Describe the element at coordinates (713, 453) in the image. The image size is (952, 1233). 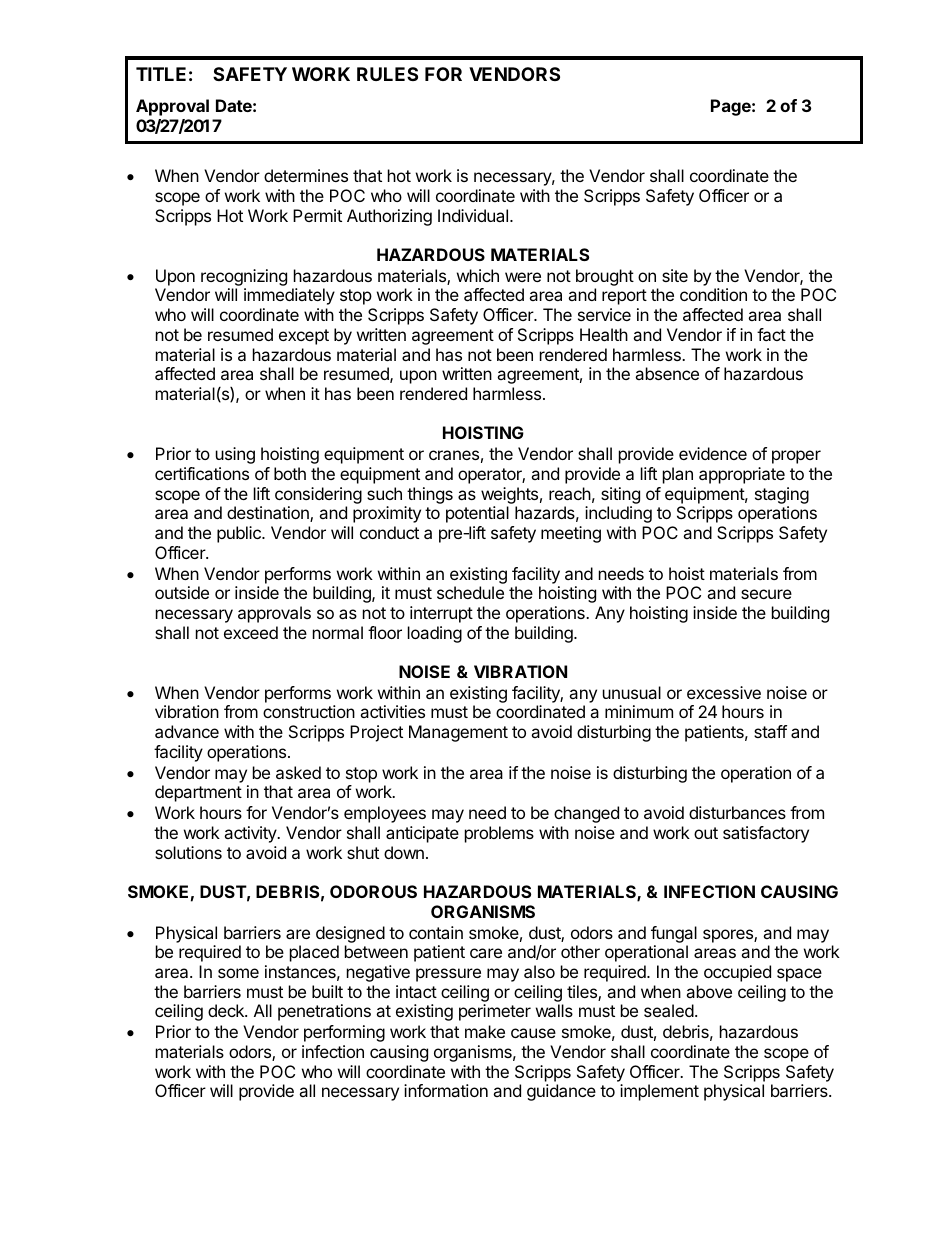
I see `evidence` at that location.
